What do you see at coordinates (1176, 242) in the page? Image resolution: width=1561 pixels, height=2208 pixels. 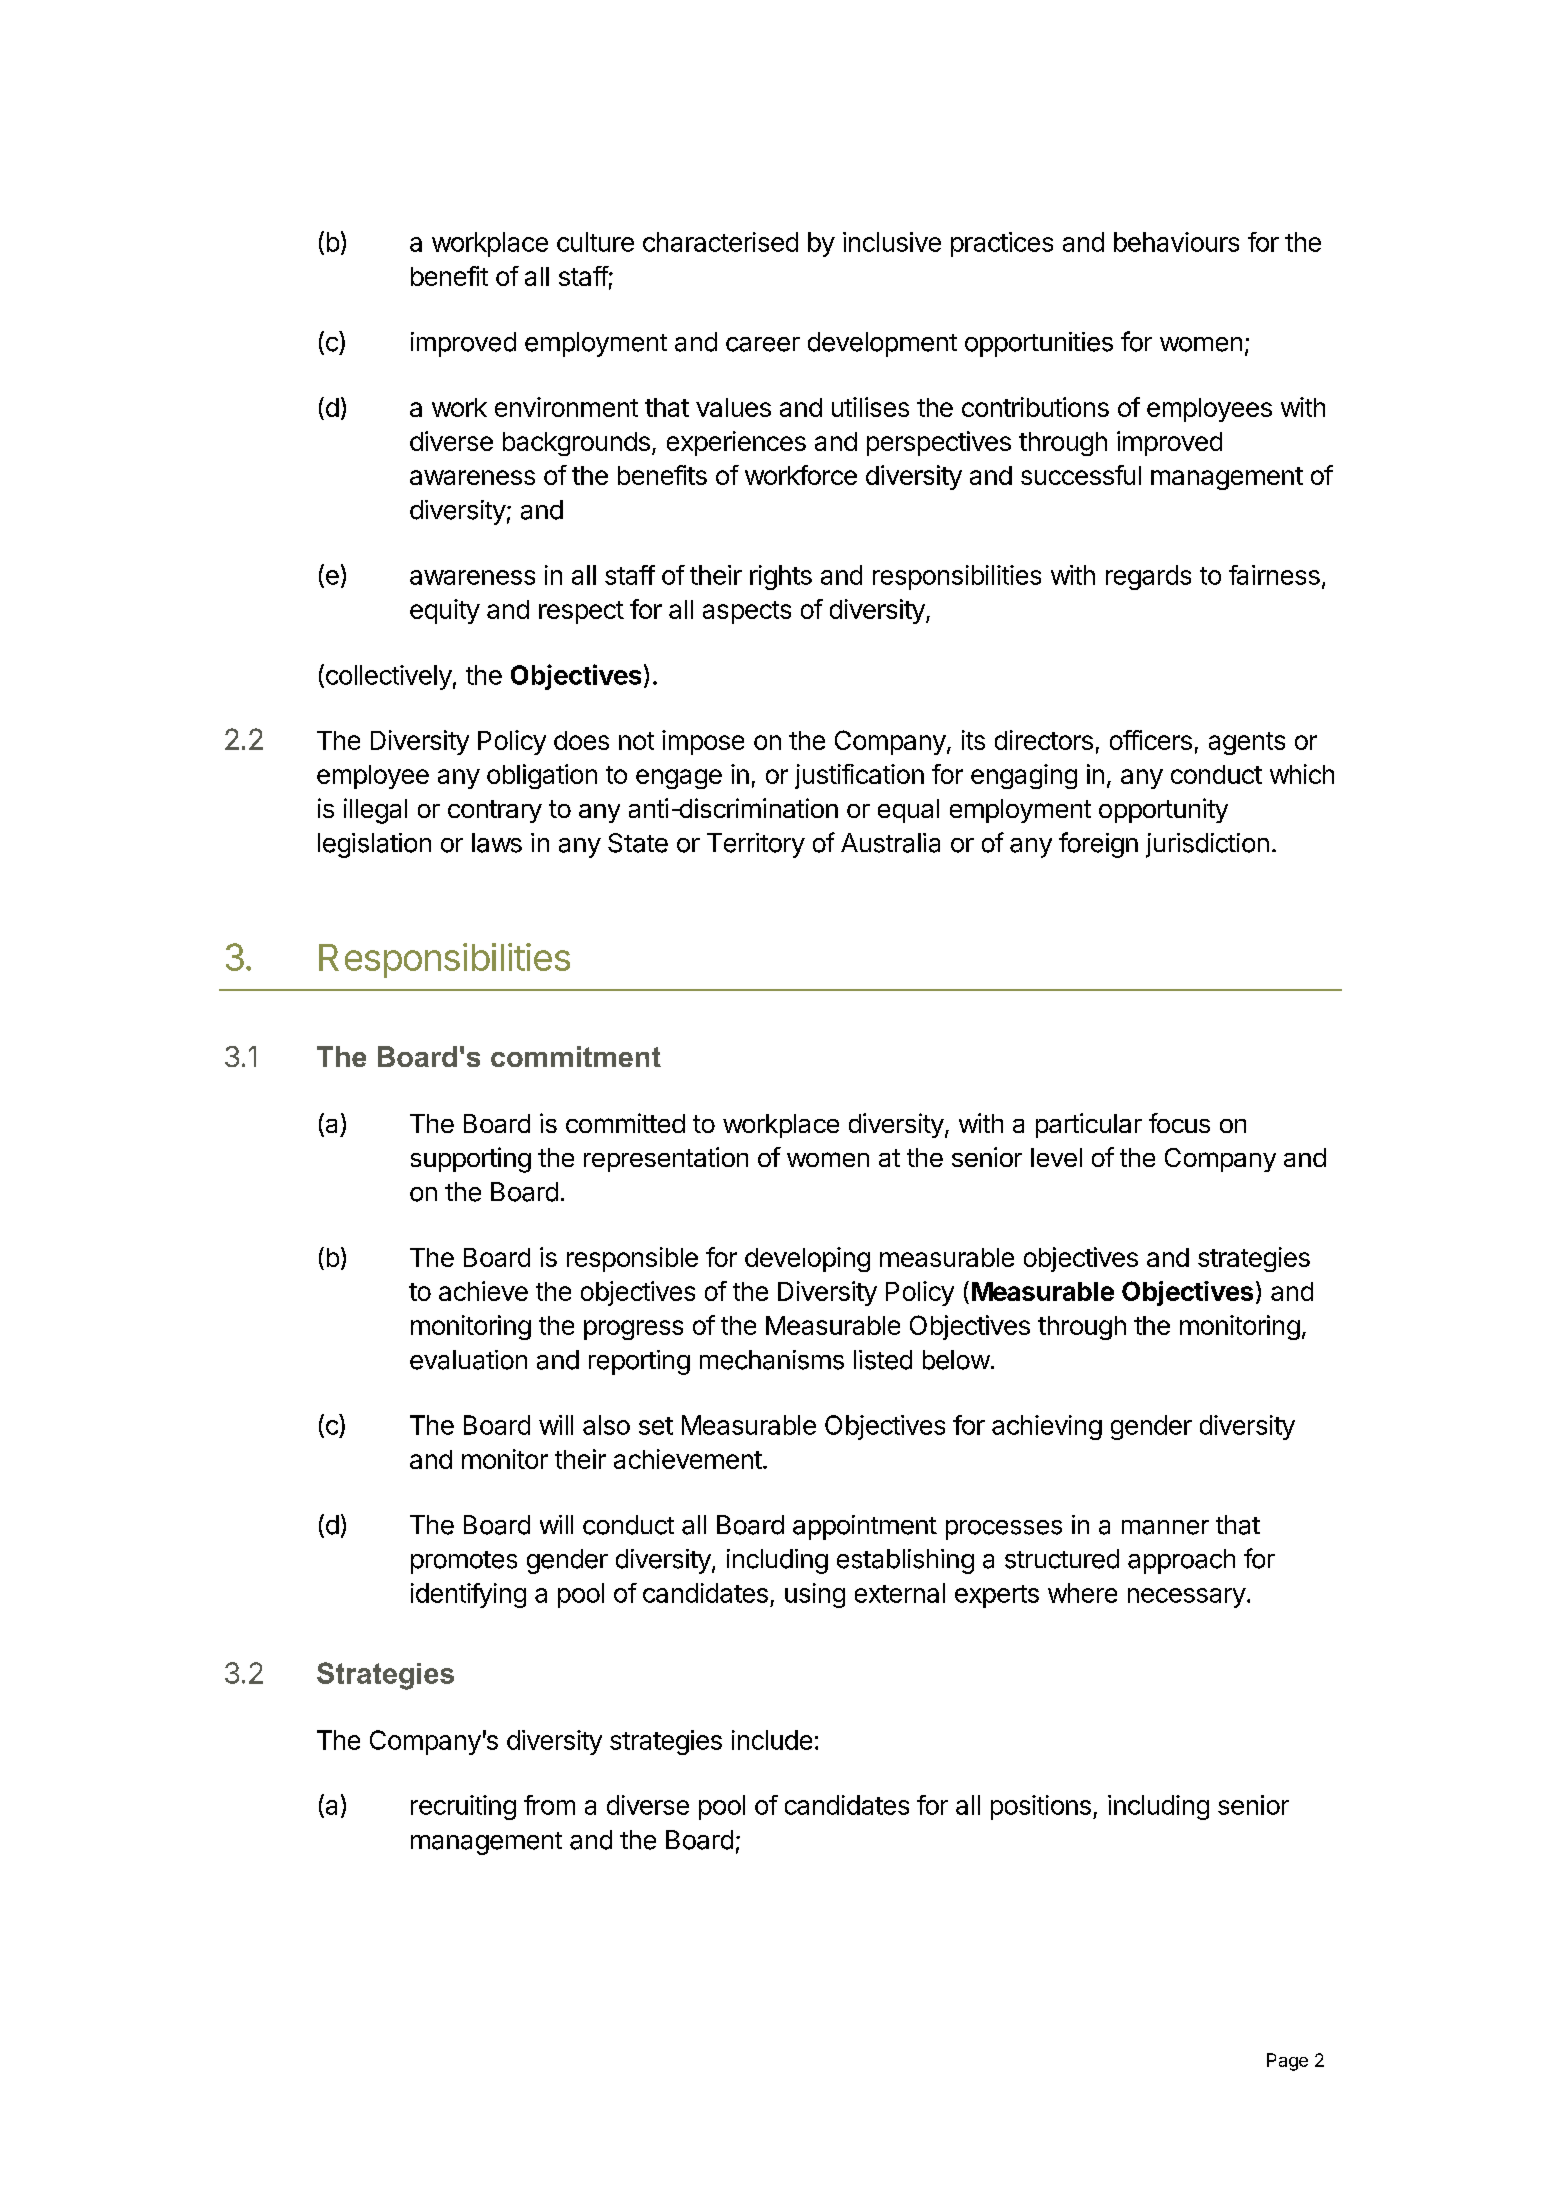 I see `behaviours` at bounding box center [1176, 242].
